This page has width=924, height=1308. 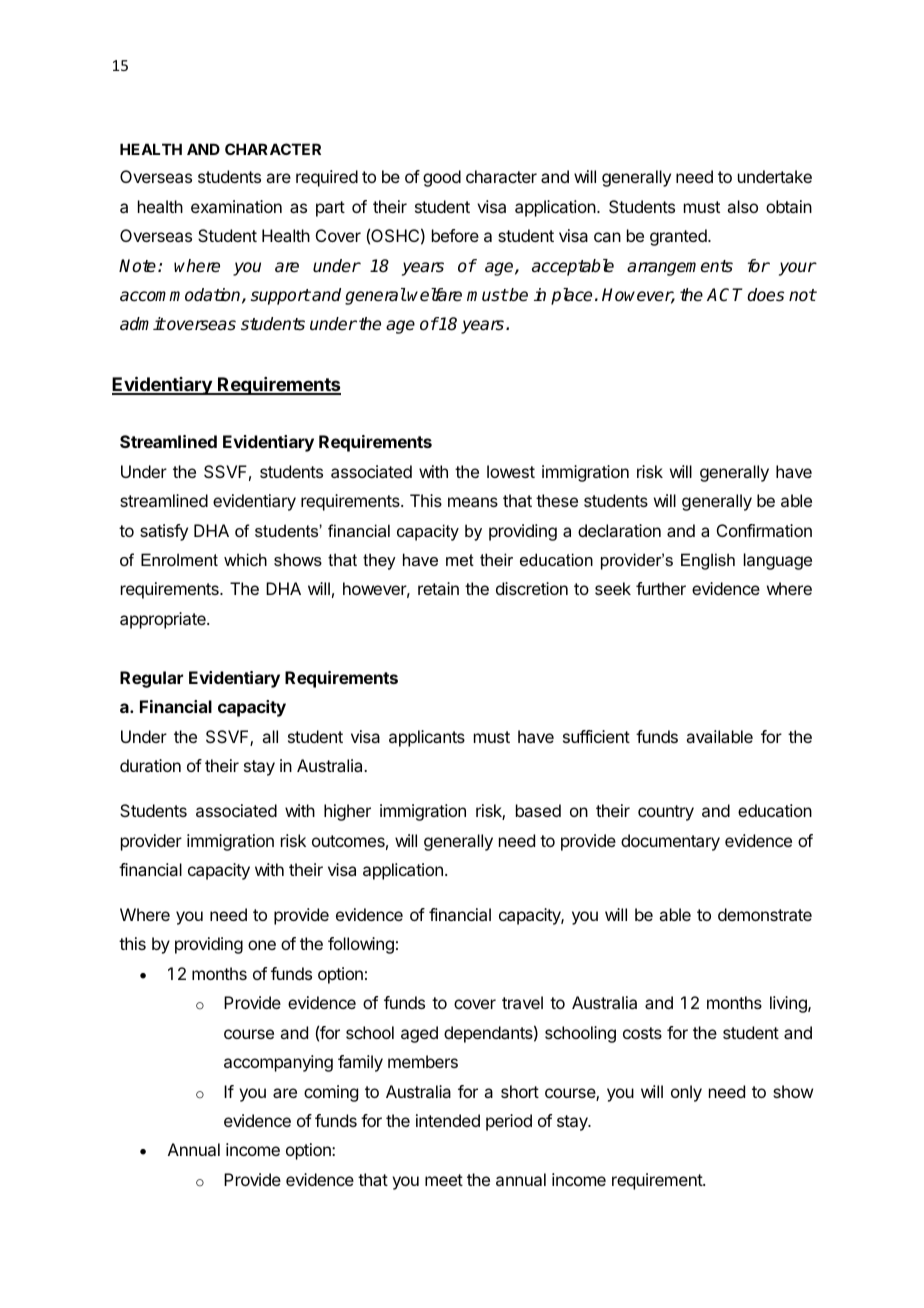 What do you see at coordinates (278, 1063) in the page?
I see `accompanying` at bounding box center [278, 1063].
